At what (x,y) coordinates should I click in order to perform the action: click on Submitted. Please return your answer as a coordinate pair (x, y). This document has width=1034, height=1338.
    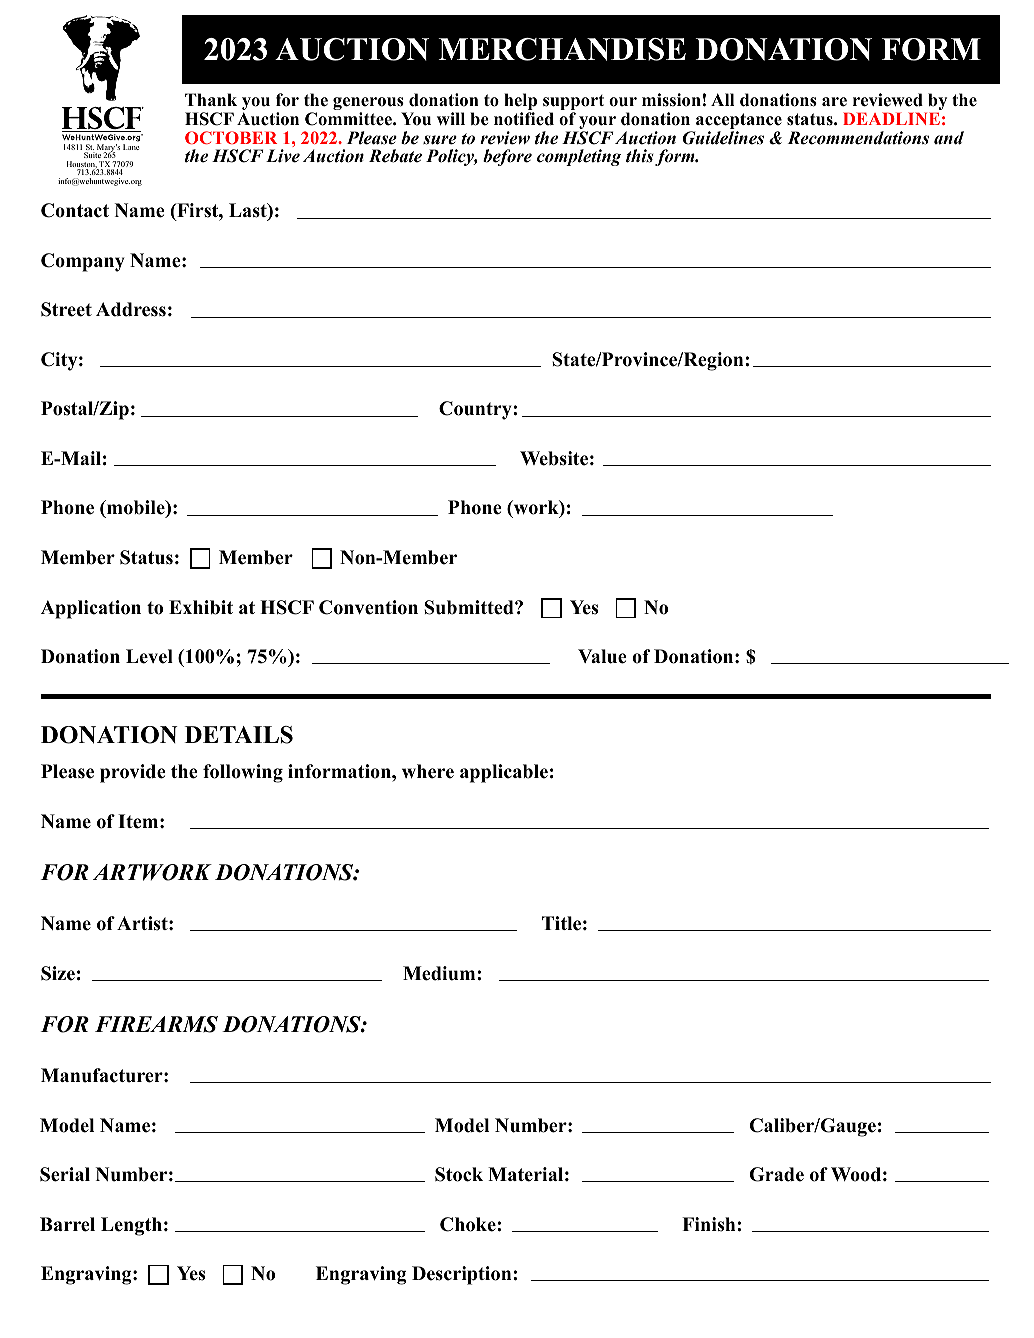
    Looking at the image, I should click on (470, 607).
